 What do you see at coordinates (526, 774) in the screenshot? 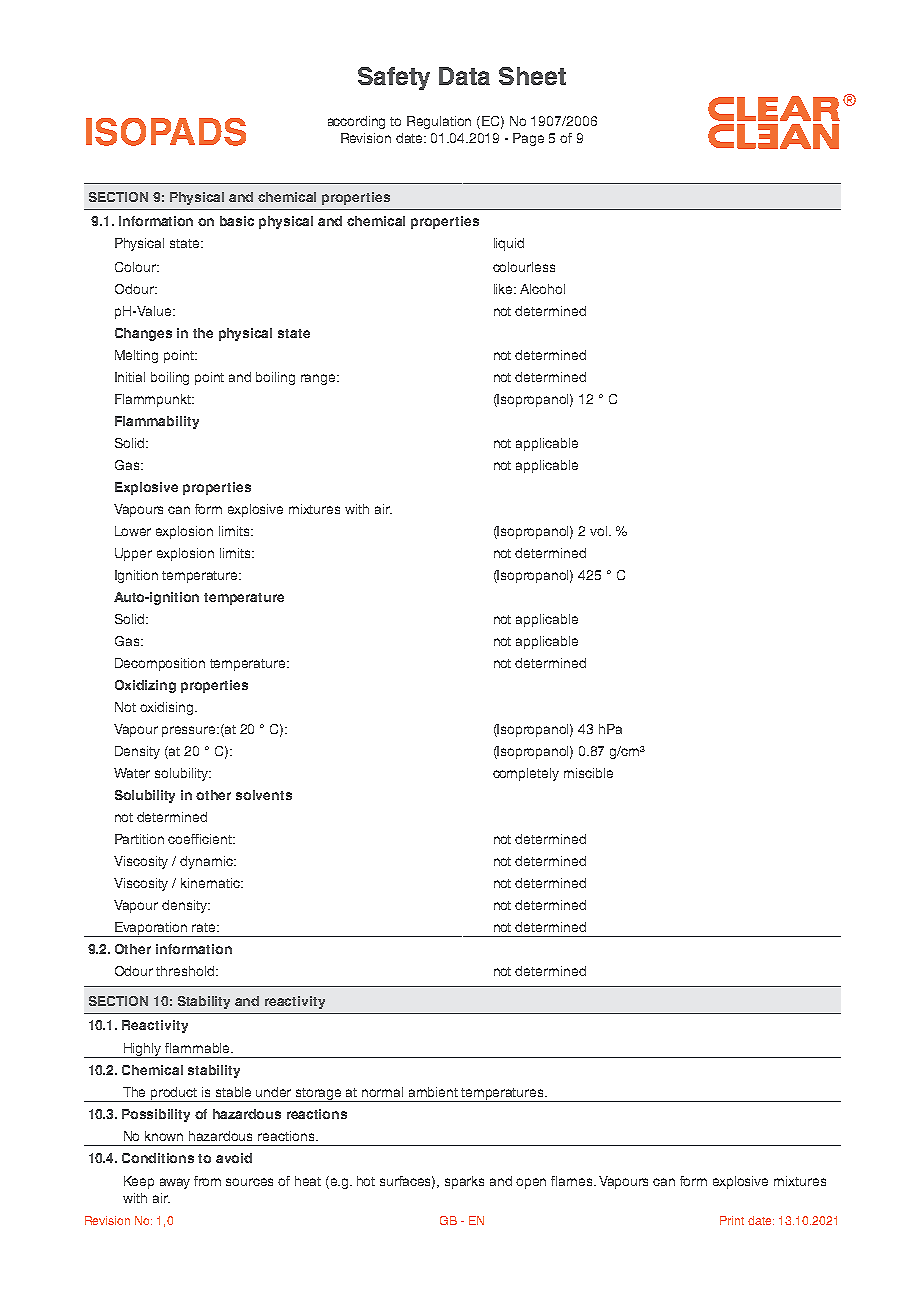
I see `completely` at bounding box center [526, 774].
